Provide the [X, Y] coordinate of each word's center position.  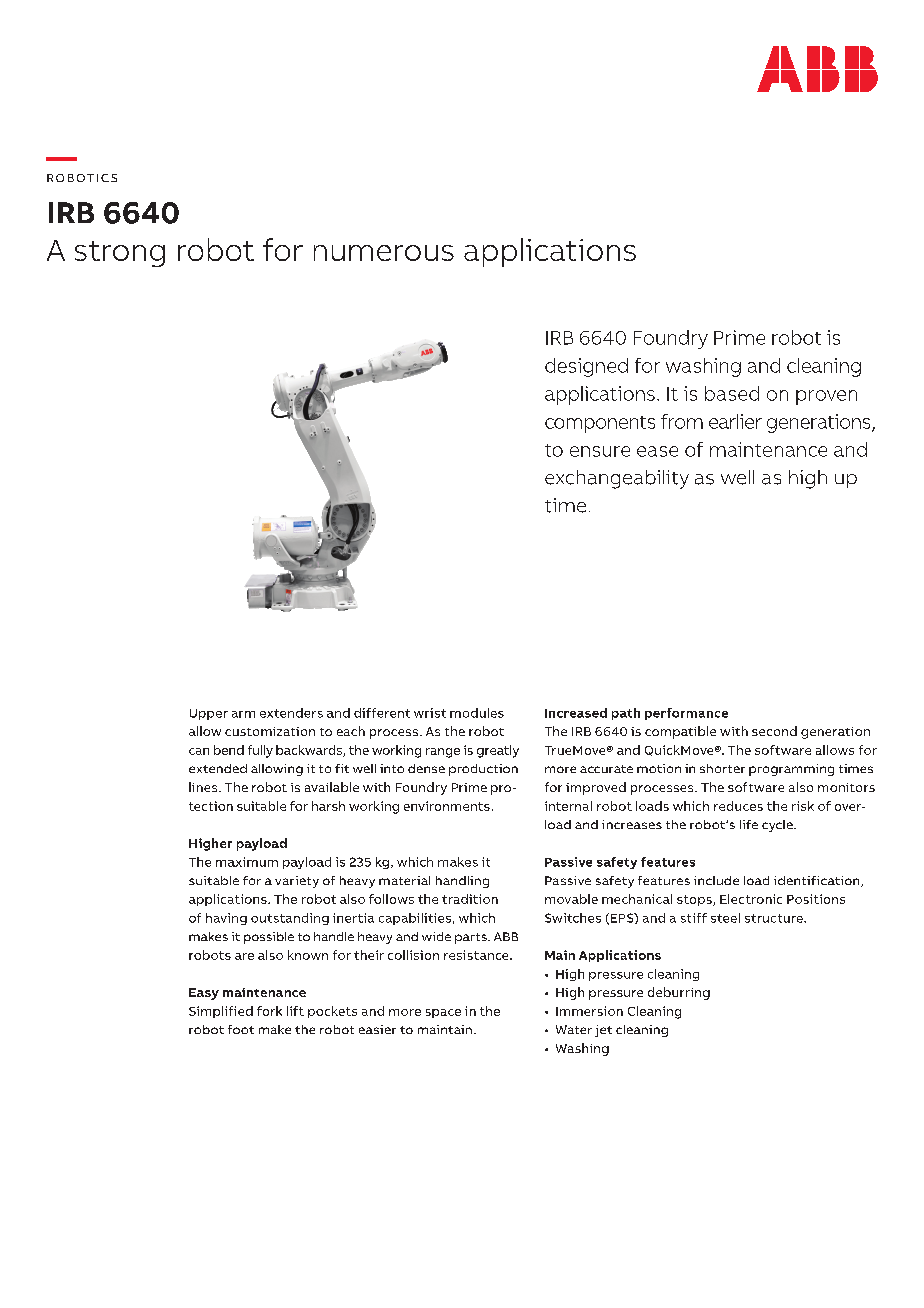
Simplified [221, 1012]
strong [120, 254]
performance [686, 714]
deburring [679, 993]
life [749, 824]
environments [447, 806]
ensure [600, 451]
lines [204, 787]
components [600, 424]
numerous [384, 253]
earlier [735, 421]
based [732, 393]
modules [477, 713]
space [443, 1013]
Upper [209, 714]
